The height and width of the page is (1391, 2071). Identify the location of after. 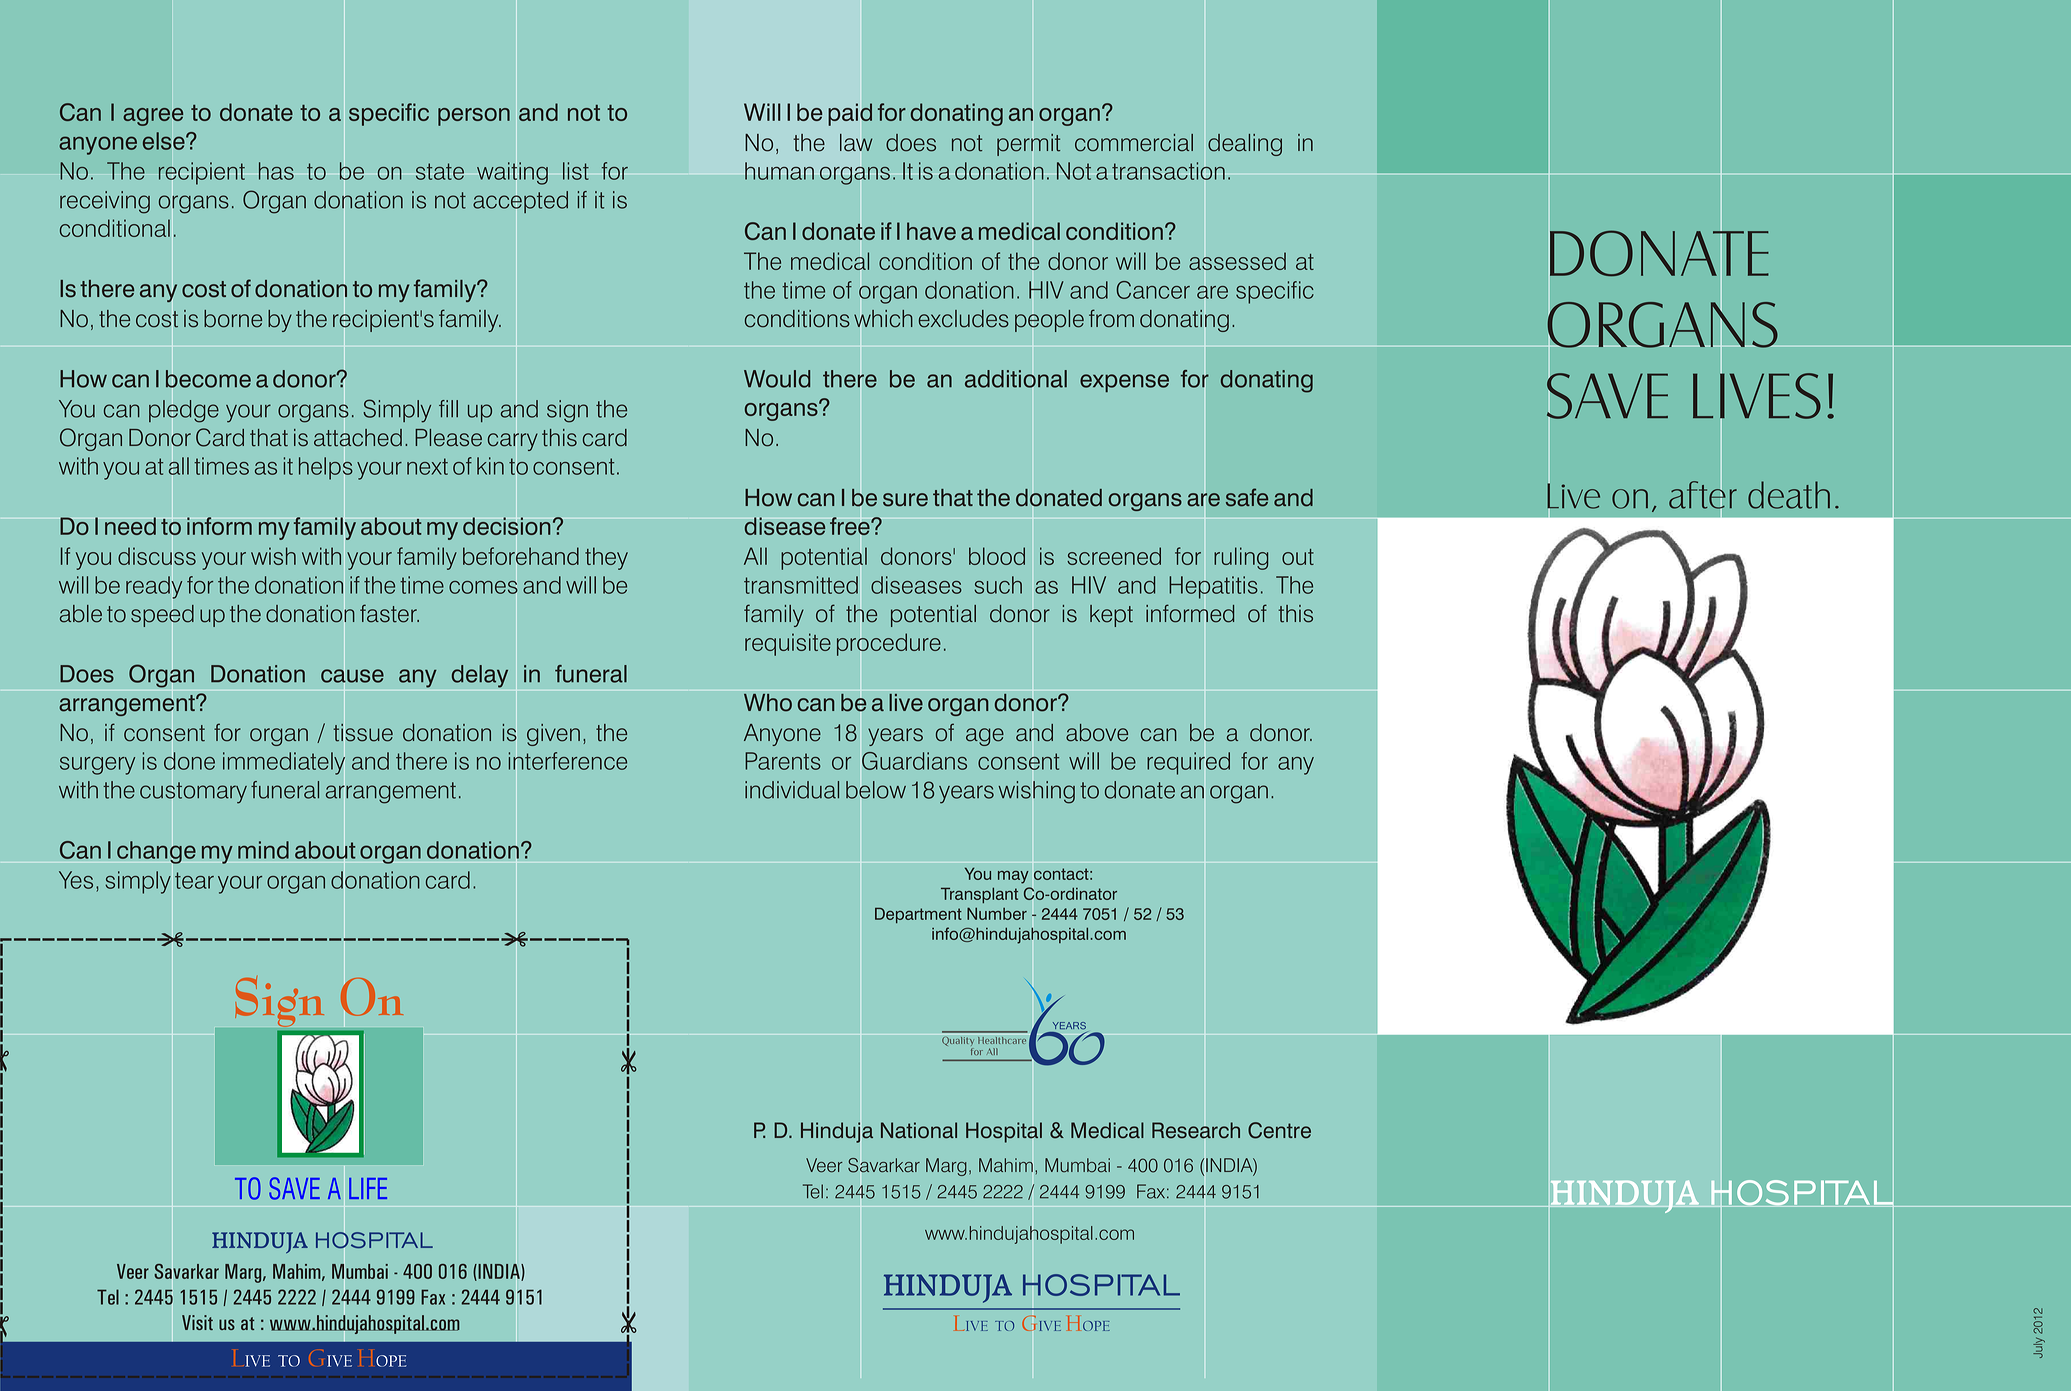
(1703, 494).
